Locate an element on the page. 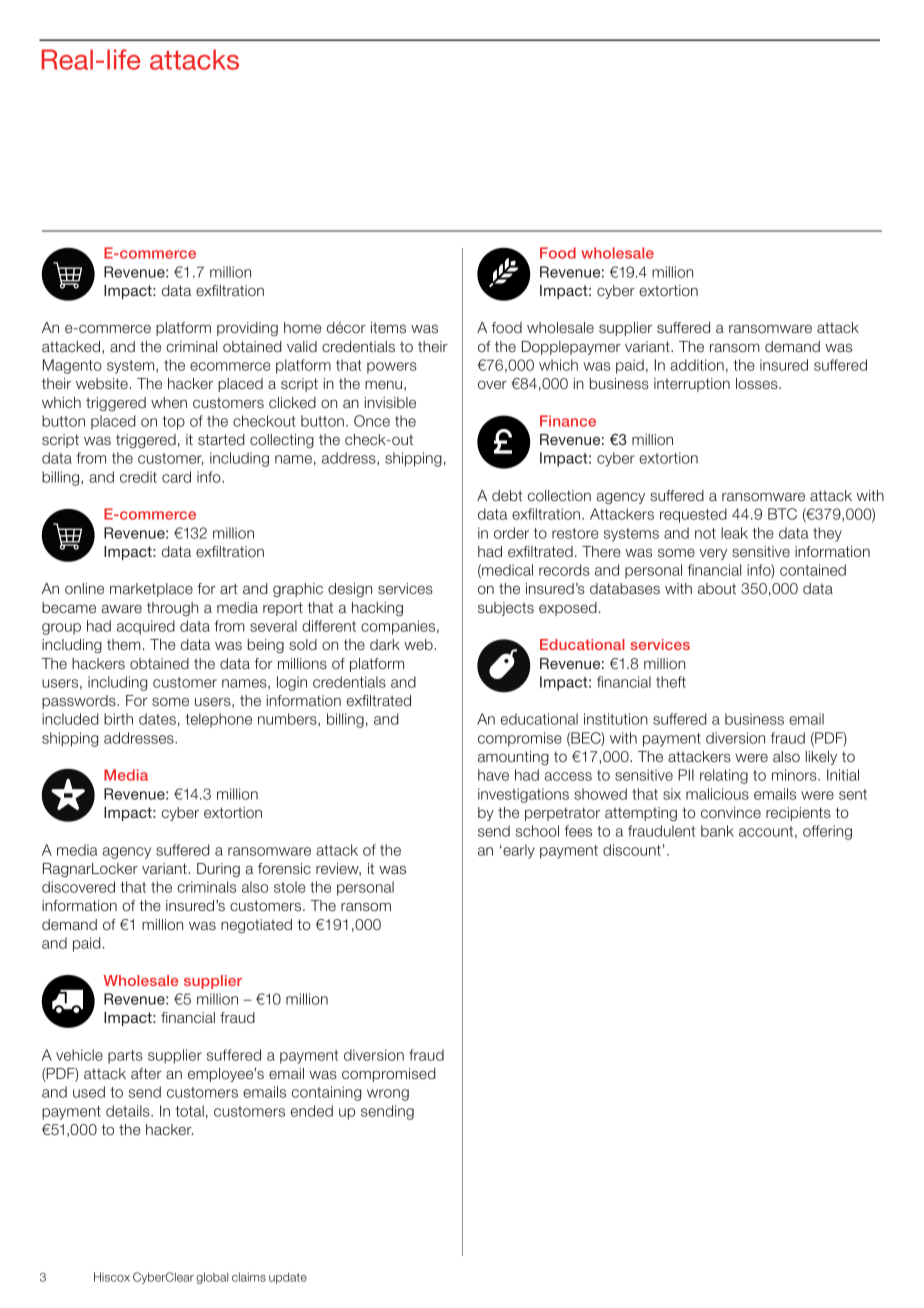 This image has width=924, height=1308. powers is located at coordinates (392, 368).
